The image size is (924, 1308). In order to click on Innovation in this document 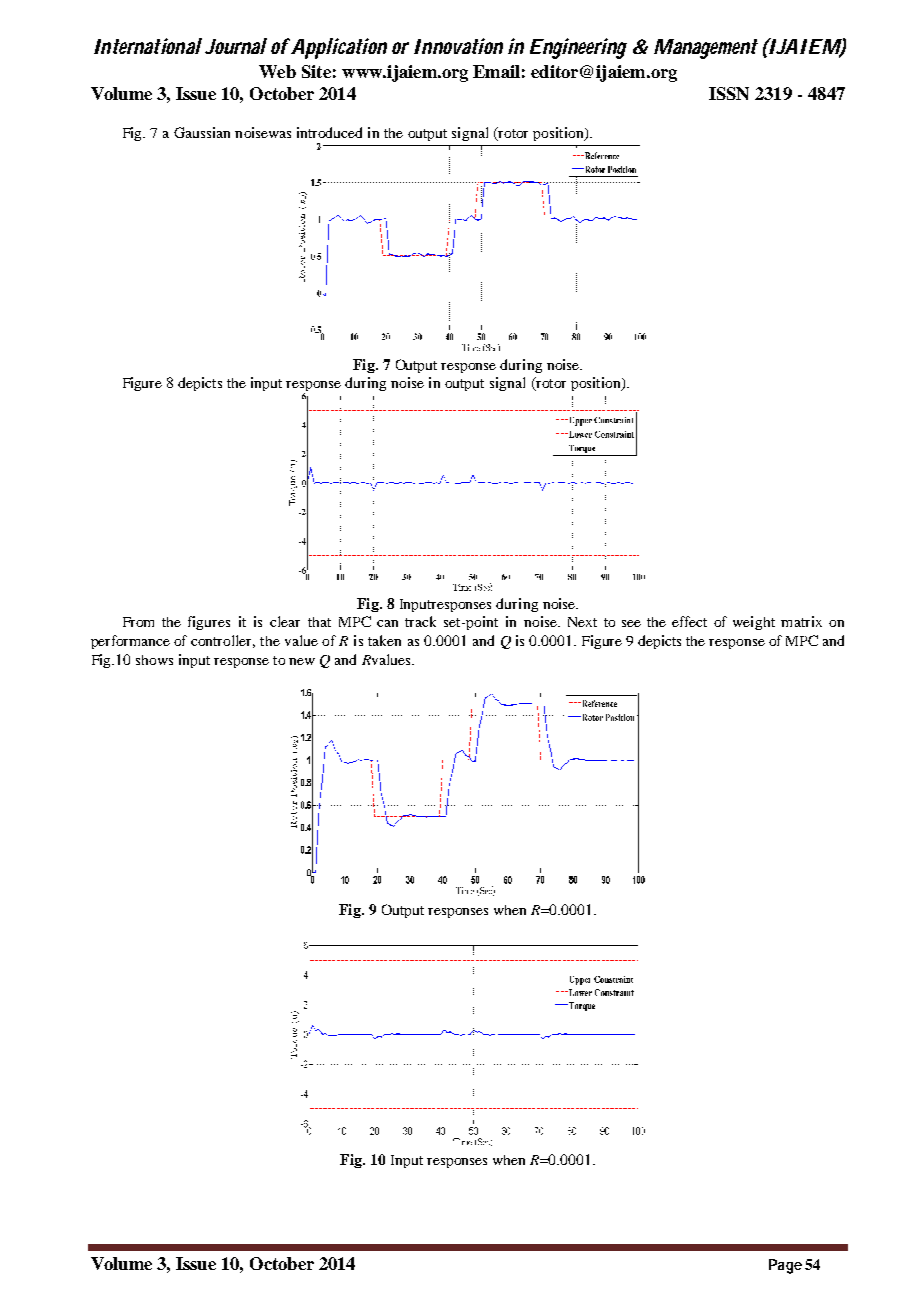, I will do `click(458, 46)`.
